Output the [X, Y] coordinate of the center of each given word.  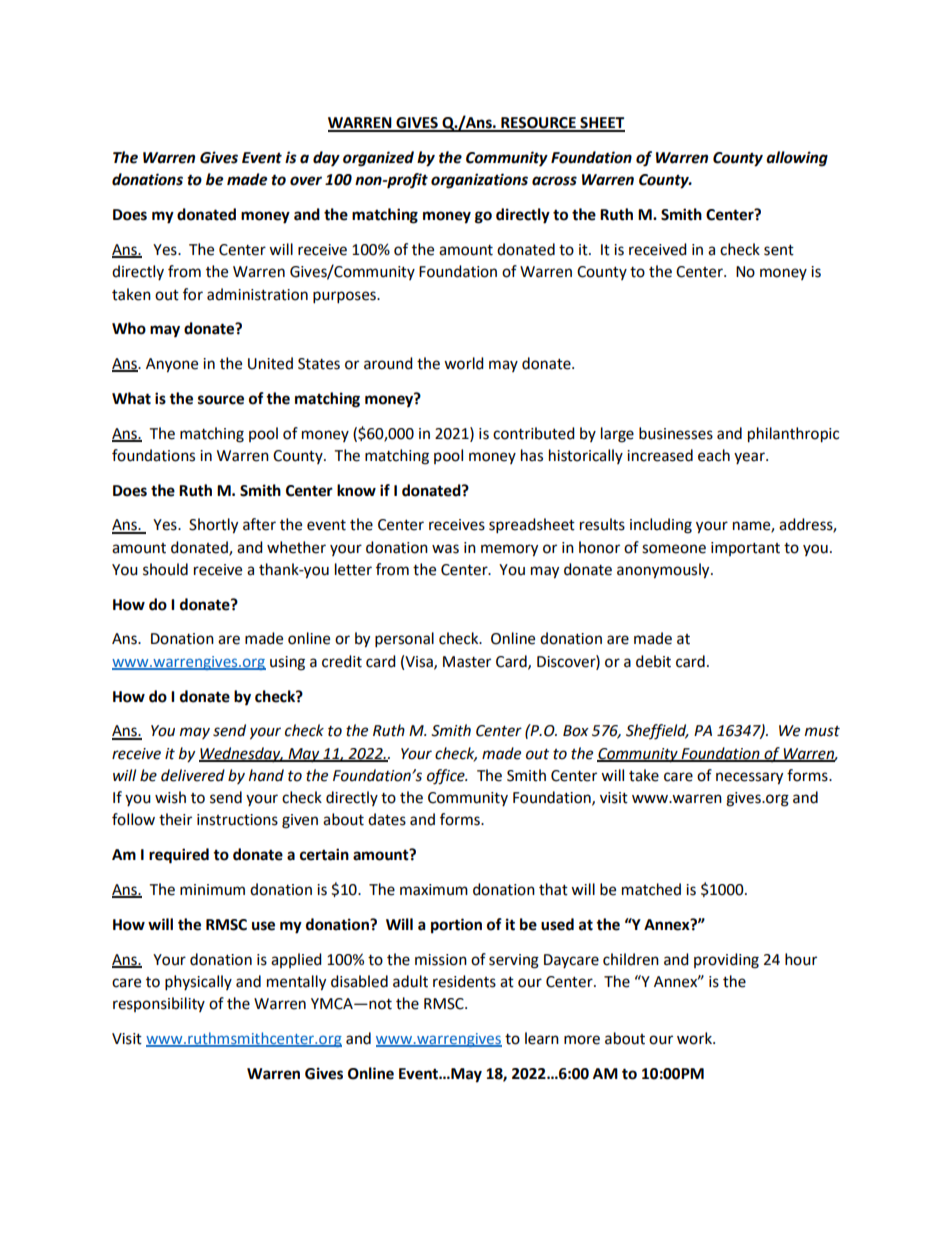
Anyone [172, 365]
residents [464, 981]
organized [378, 159]
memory [509, 550]
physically [198, 983]
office [447, 777]
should [165, 569]
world [464, 363]
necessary [749, 778]
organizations [479, 181]
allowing [797, 159]
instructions [237, 820]
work [695, 1038]
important [745, 549]
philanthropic [793, 435]
